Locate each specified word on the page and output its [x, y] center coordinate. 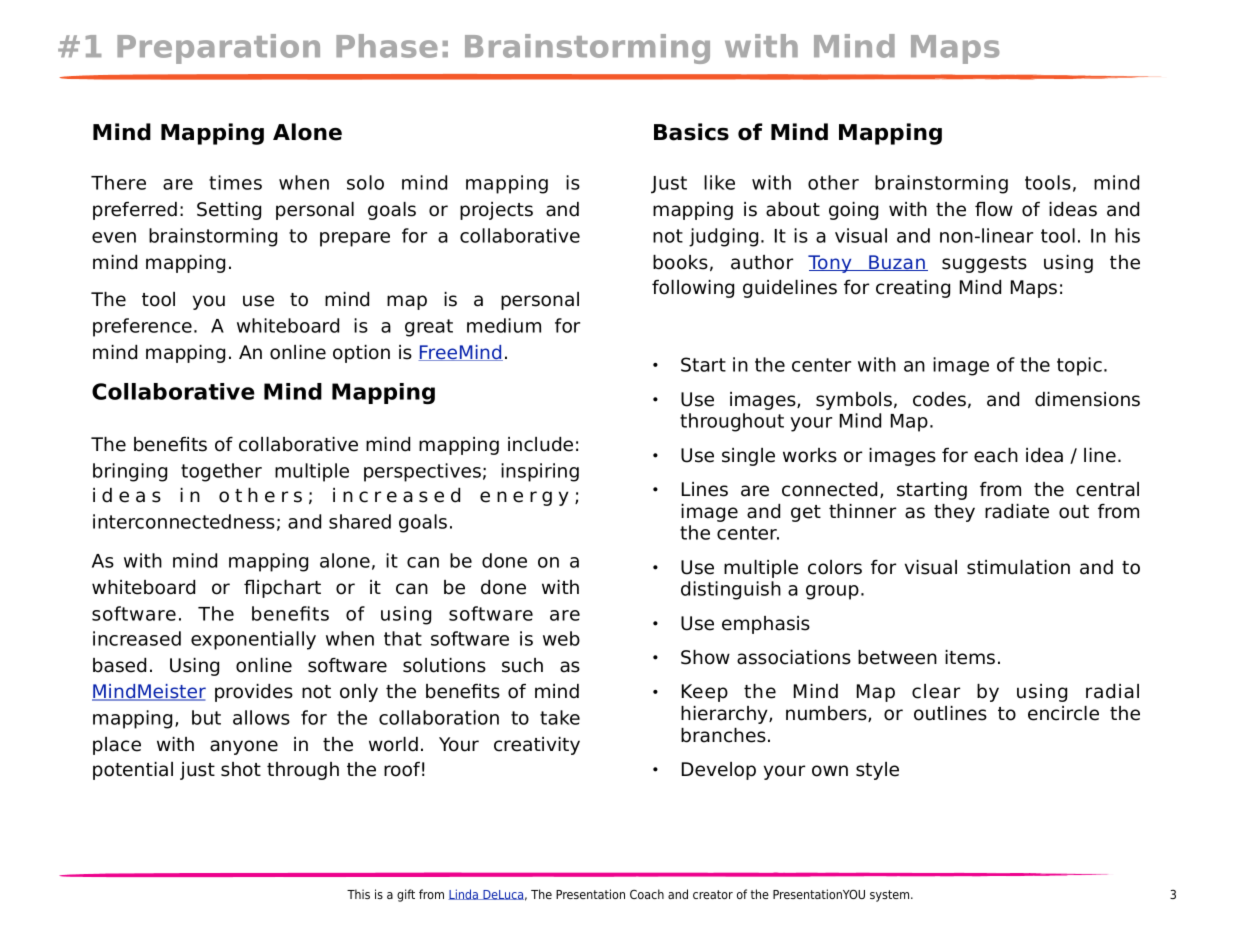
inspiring [540, 472]
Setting [229, 211]
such [522, 665]
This [358, 894]
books [680, 262]
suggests [984, 264]
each [996, 455]
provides [254, 693]
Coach [647, 894]
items [970, 657]
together [221, 472]
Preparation [218, 49]
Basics [691, 132]
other [833, 182]
